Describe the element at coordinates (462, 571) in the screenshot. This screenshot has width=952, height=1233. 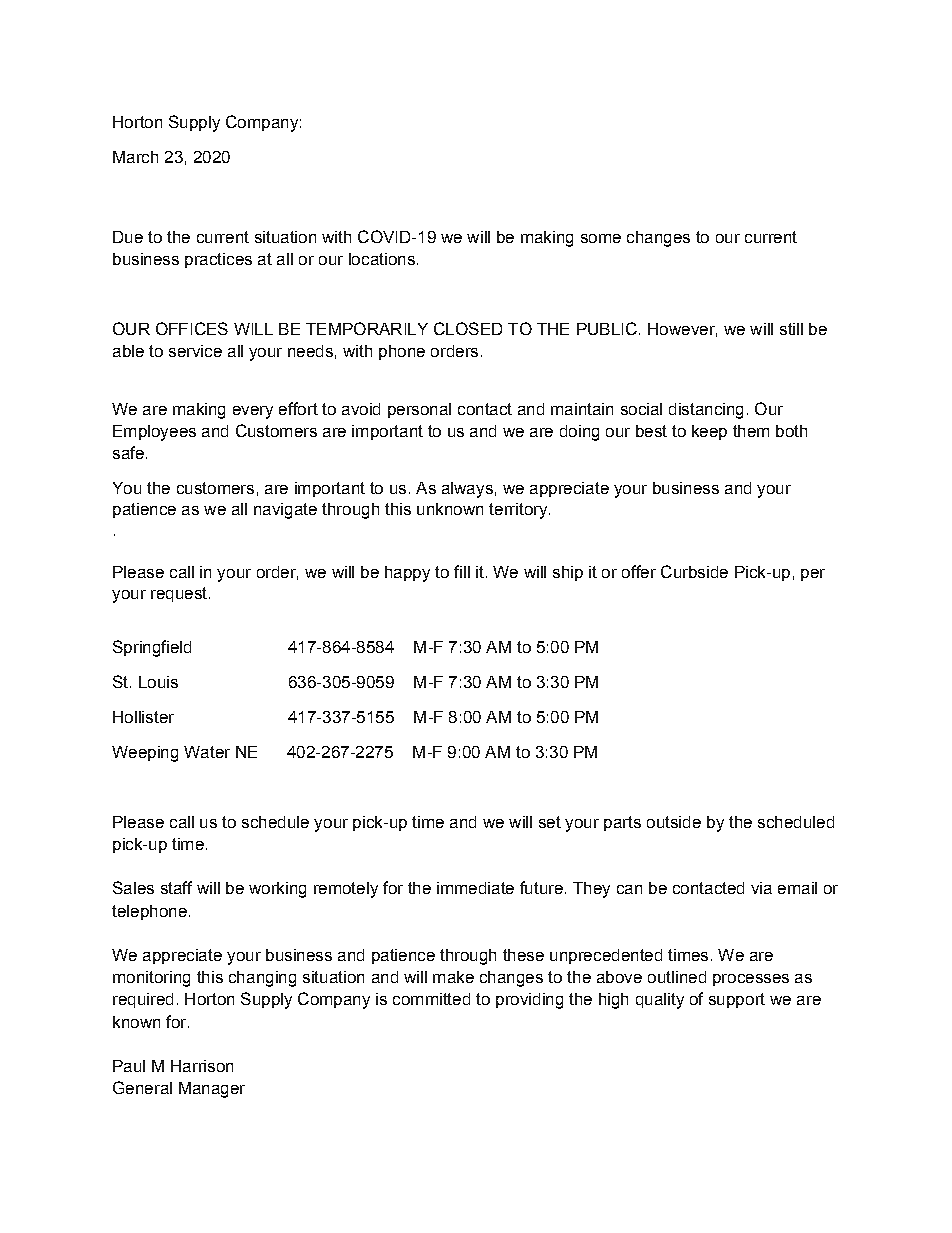
I see `fill` at that location.
